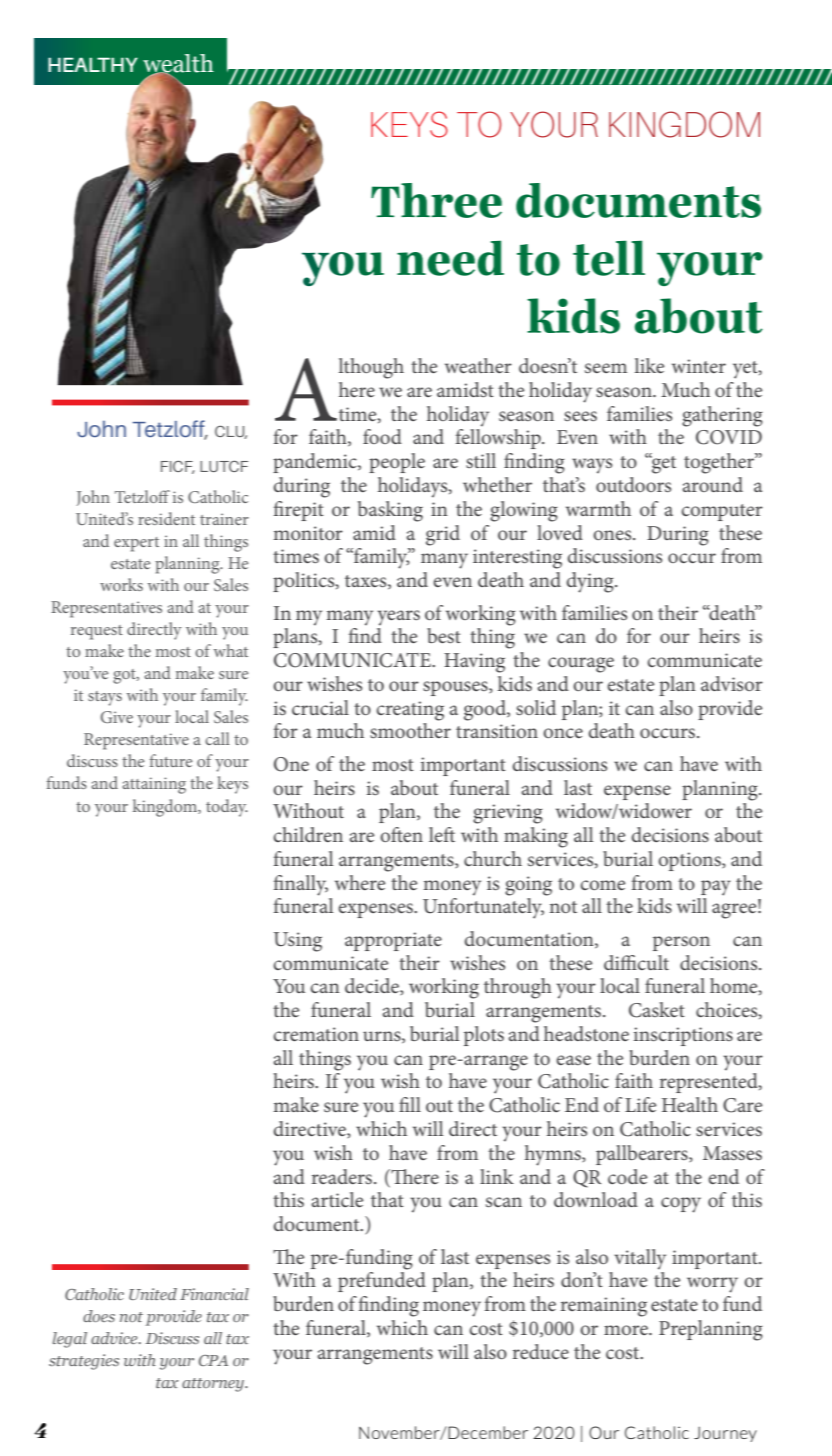 The image size is (832, 1456). Describe the element at coordinates (214, 1385) in the document. I see `attorney` at that location.
